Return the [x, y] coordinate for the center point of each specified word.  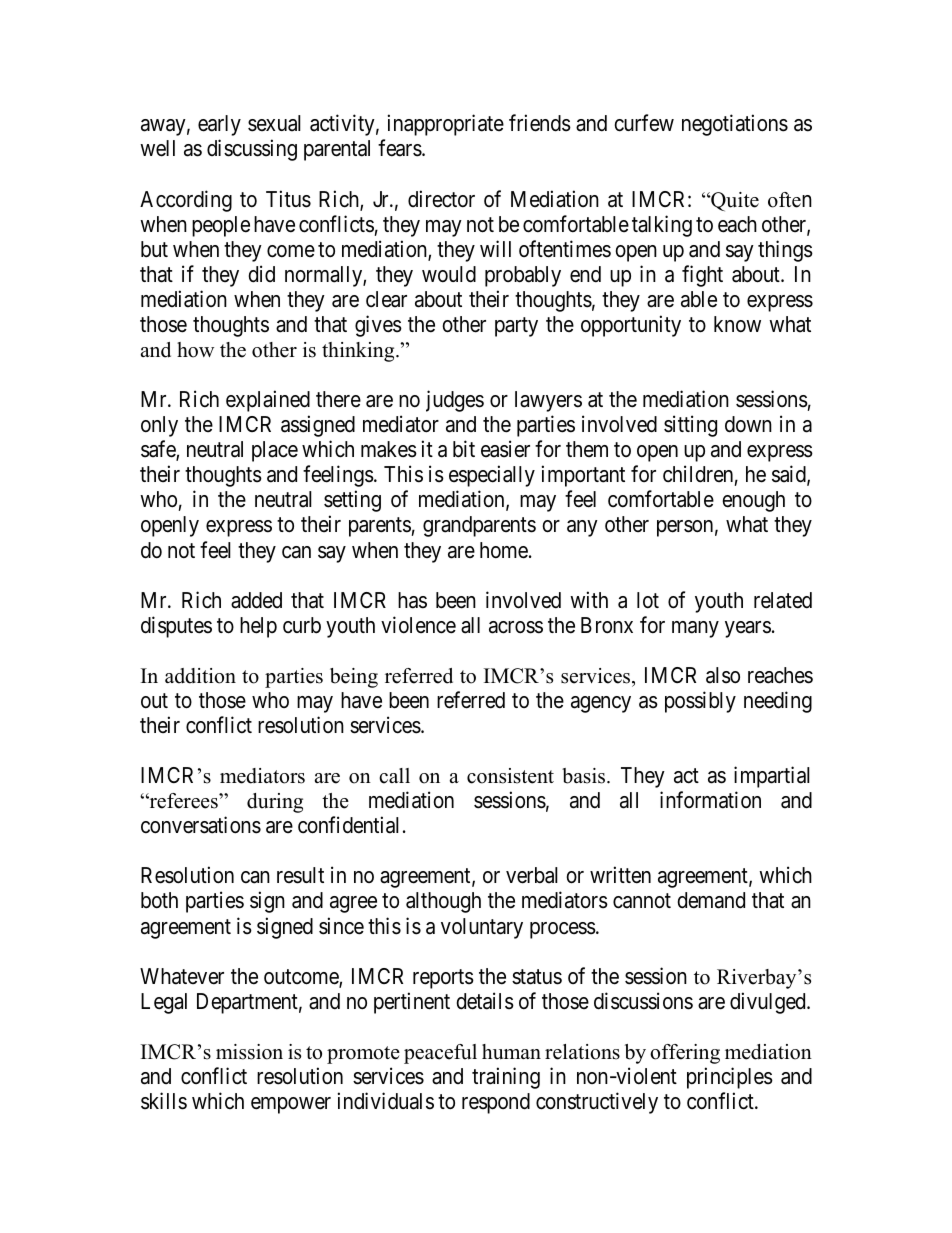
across [516, 627]
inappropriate [446, 125]
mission [249, 1052]
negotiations [735, 125]
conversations [201, 825]
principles [730, 1078]
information [710, 800]
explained [268, 401]
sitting [690, 426]
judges [455, 401]
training [506, 1078]
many [695, 629]
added [256, 600]
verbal [532, 875]
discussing [252, 150]
